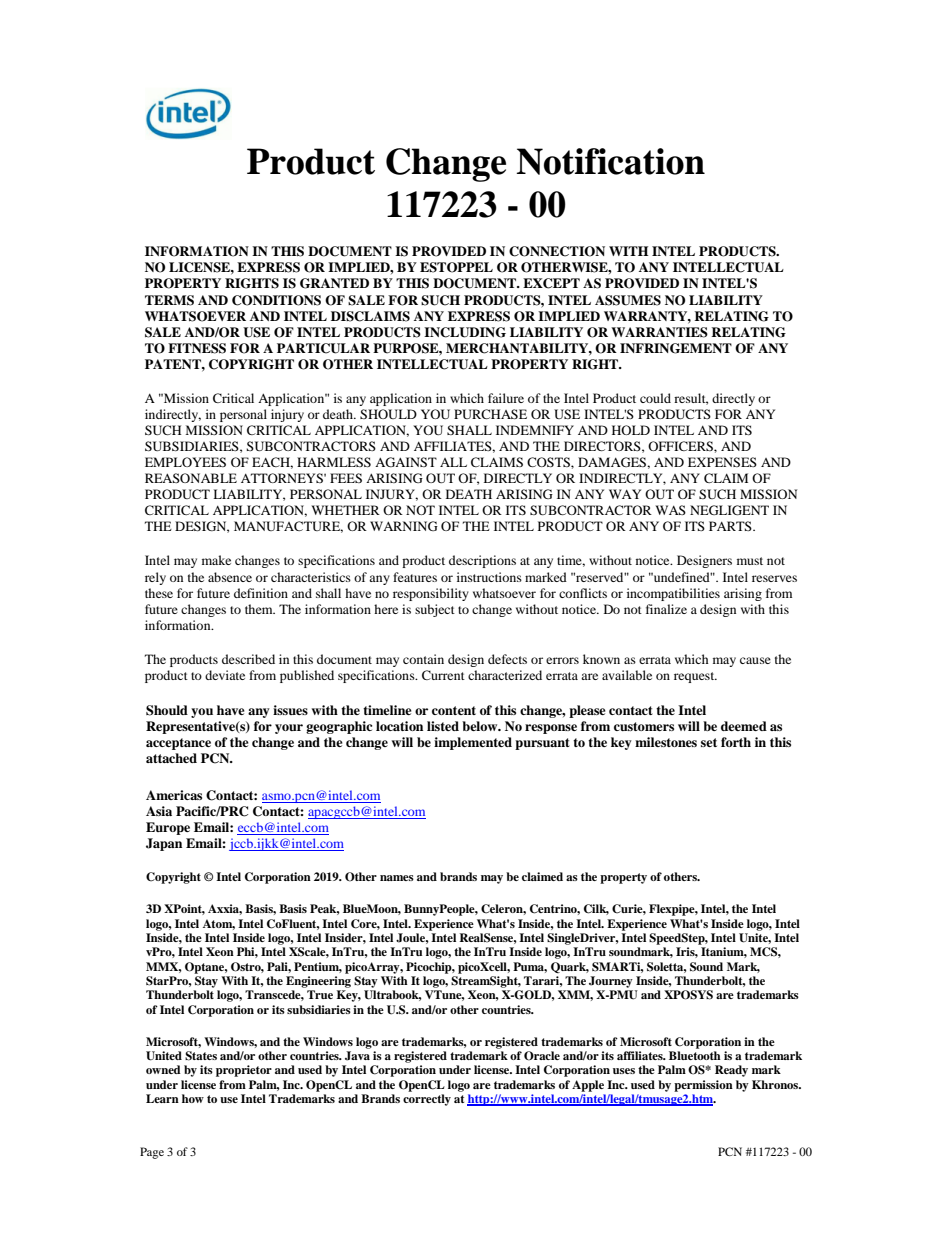  I want to click on request, so click(695, 677).
